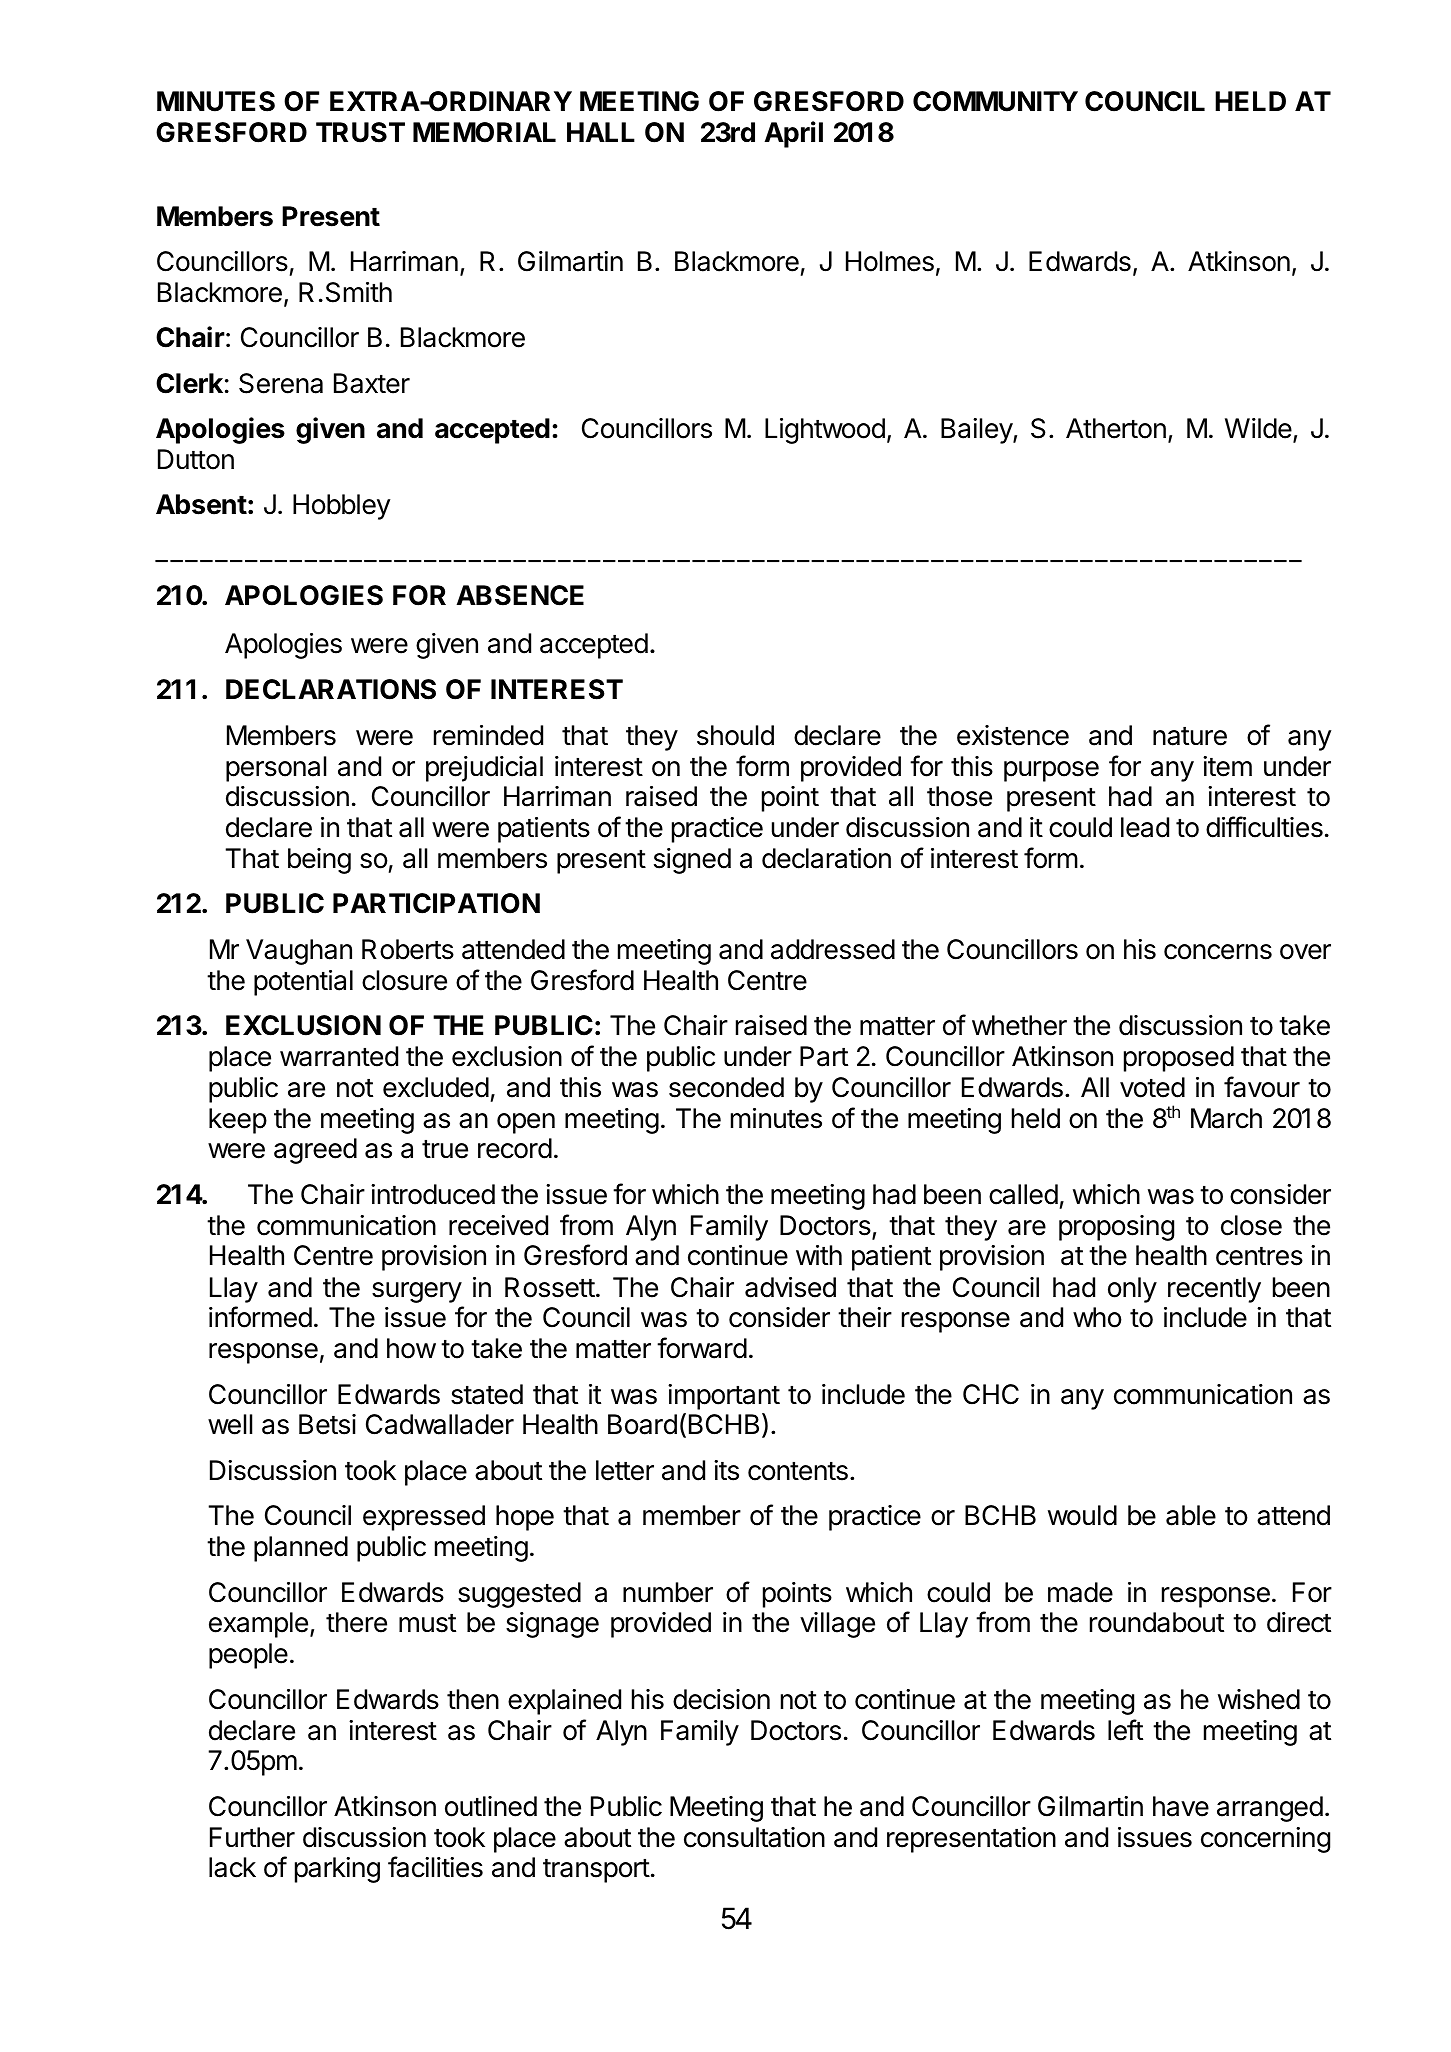 This page has width=1451, height=2052. Describe the element at coordinates (360, 132) in the page. I see `TRUST` at that location.
